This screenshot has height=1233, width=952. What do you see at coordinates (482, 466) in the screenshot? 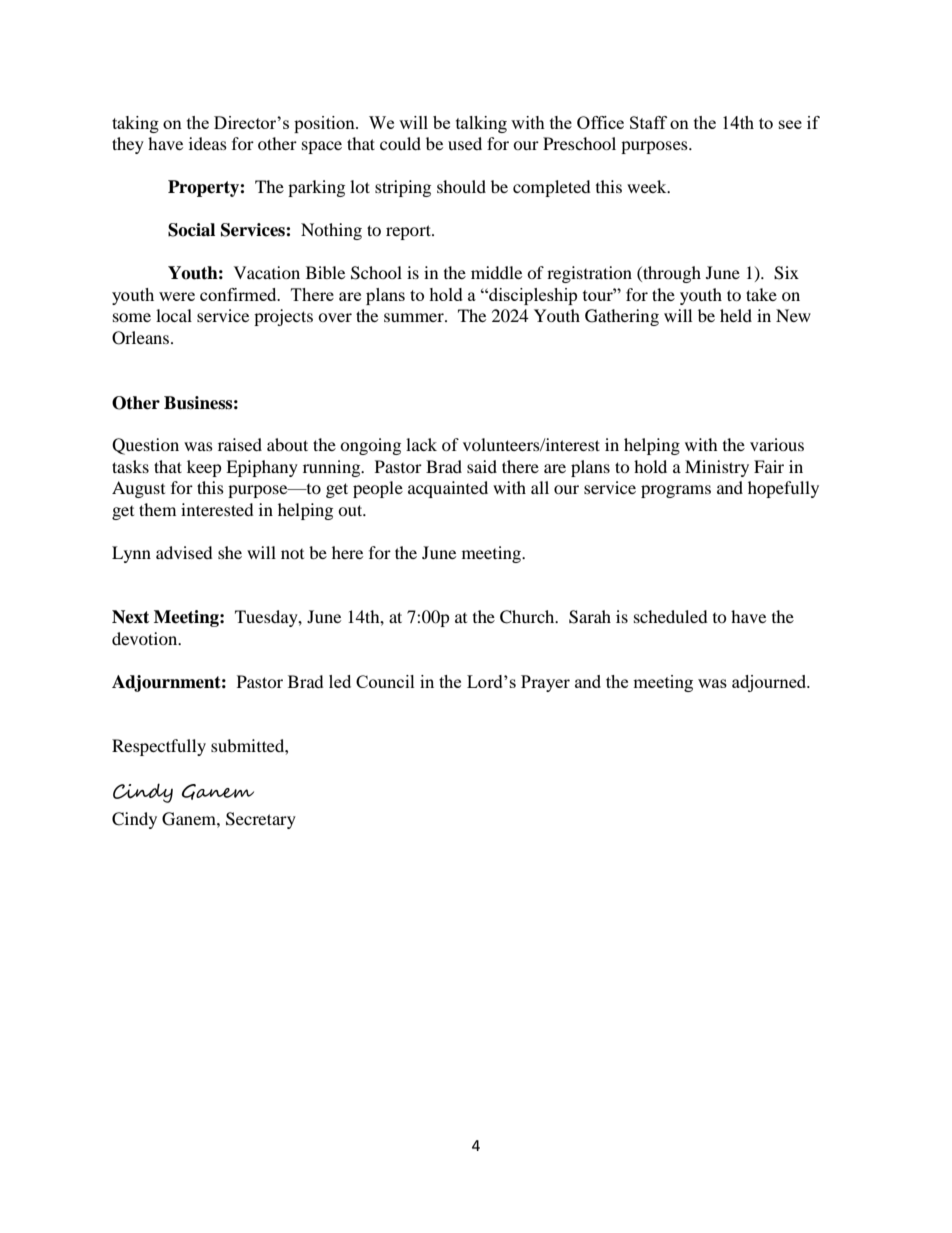
I see `said` at bounding box center [482, 466].
